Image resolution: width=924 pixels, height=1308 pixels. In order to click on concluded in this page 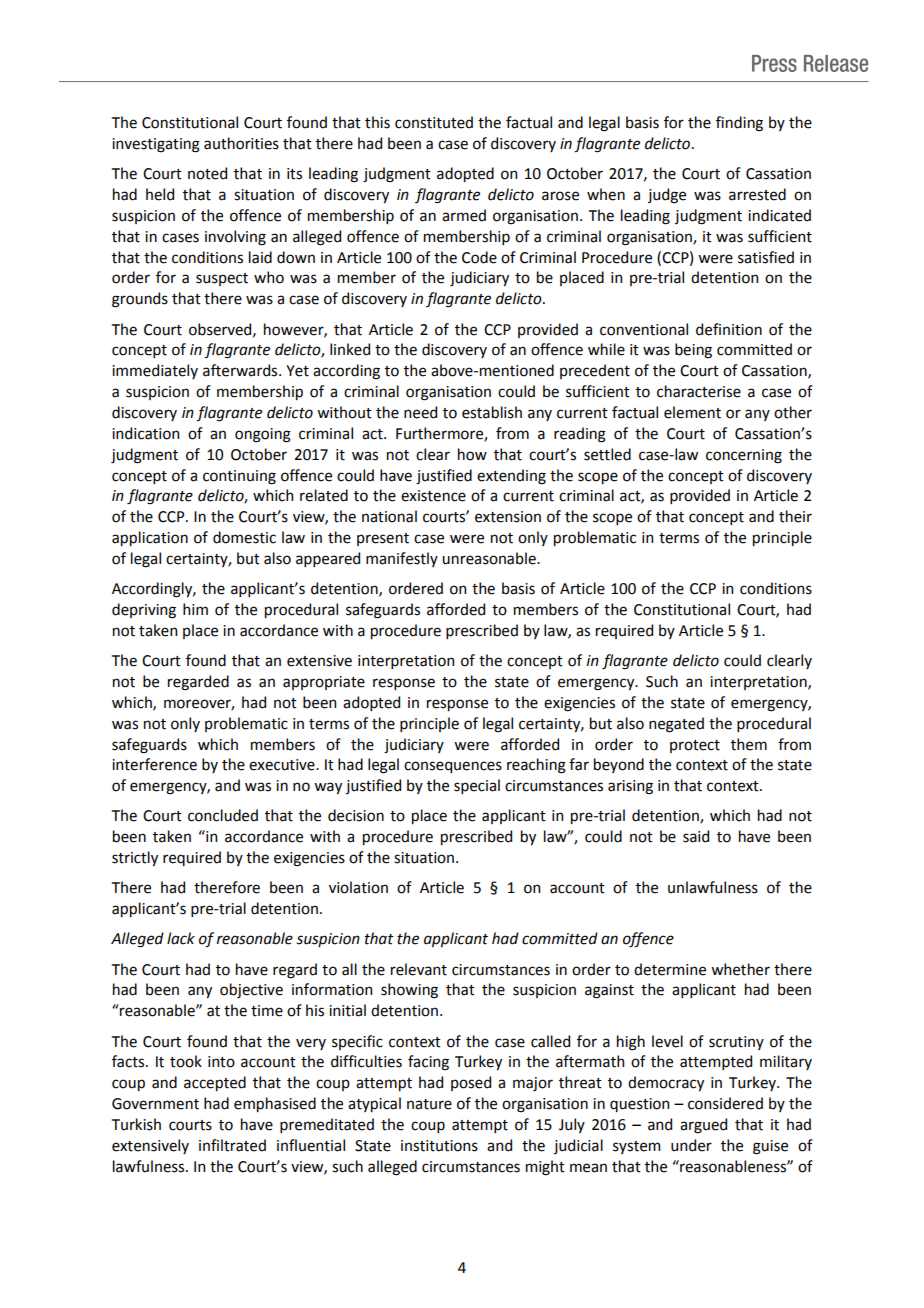, I will do `click(223, 815)`.
